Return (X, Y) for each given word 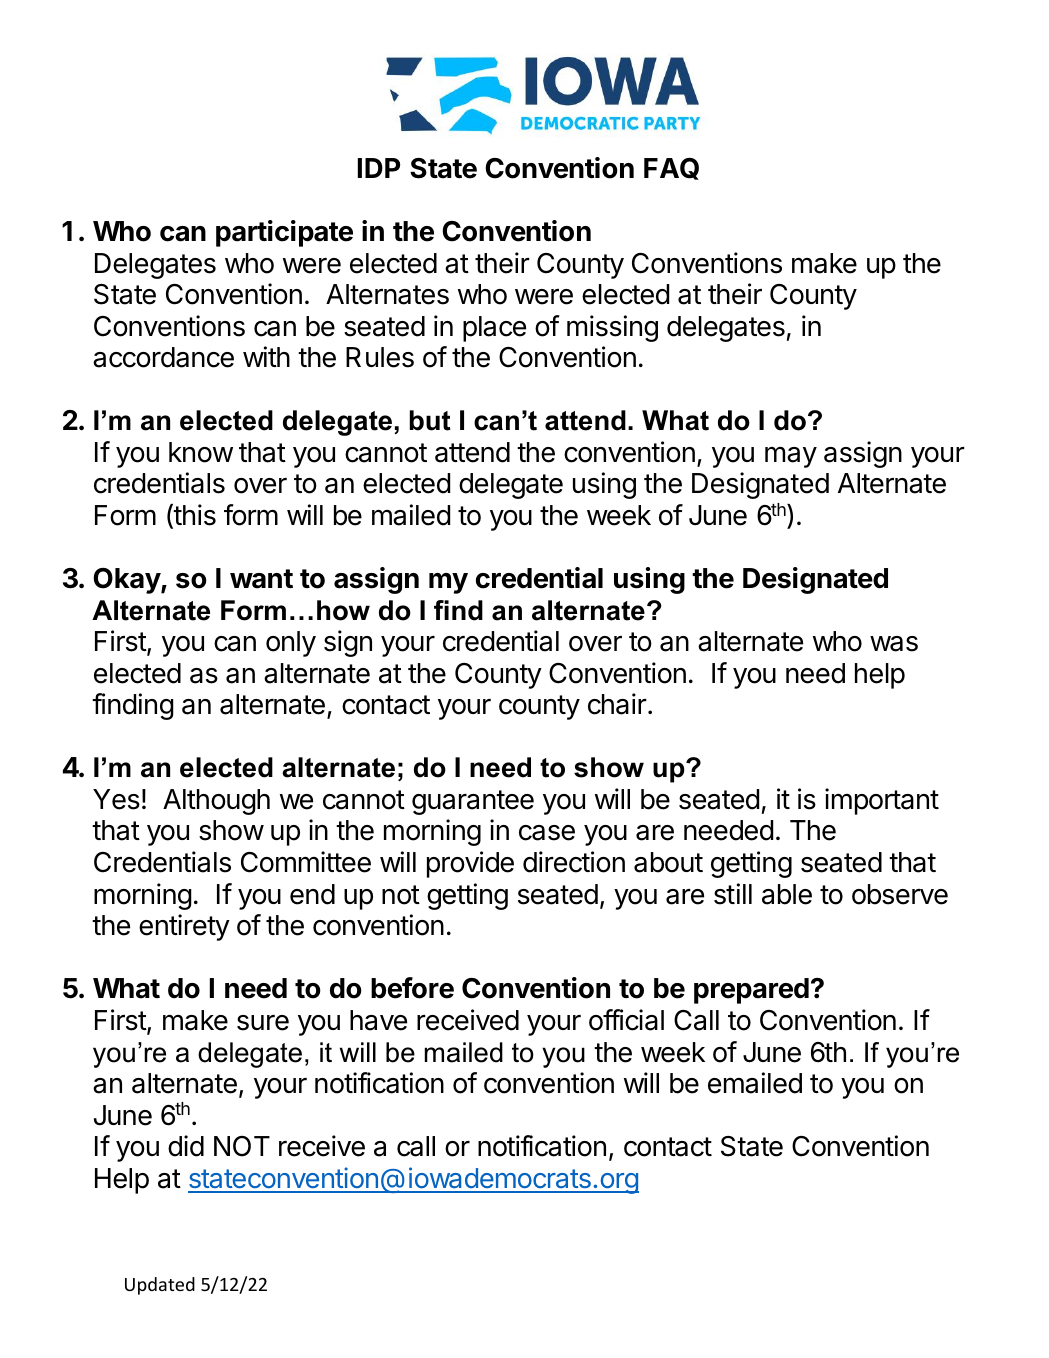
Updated (160, 1286)
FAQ (671, 168)
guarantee (473, 802)
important (882, 801)
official (626, 1020)
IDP (379, 168)
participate (284, 233)
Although (216, 802)
